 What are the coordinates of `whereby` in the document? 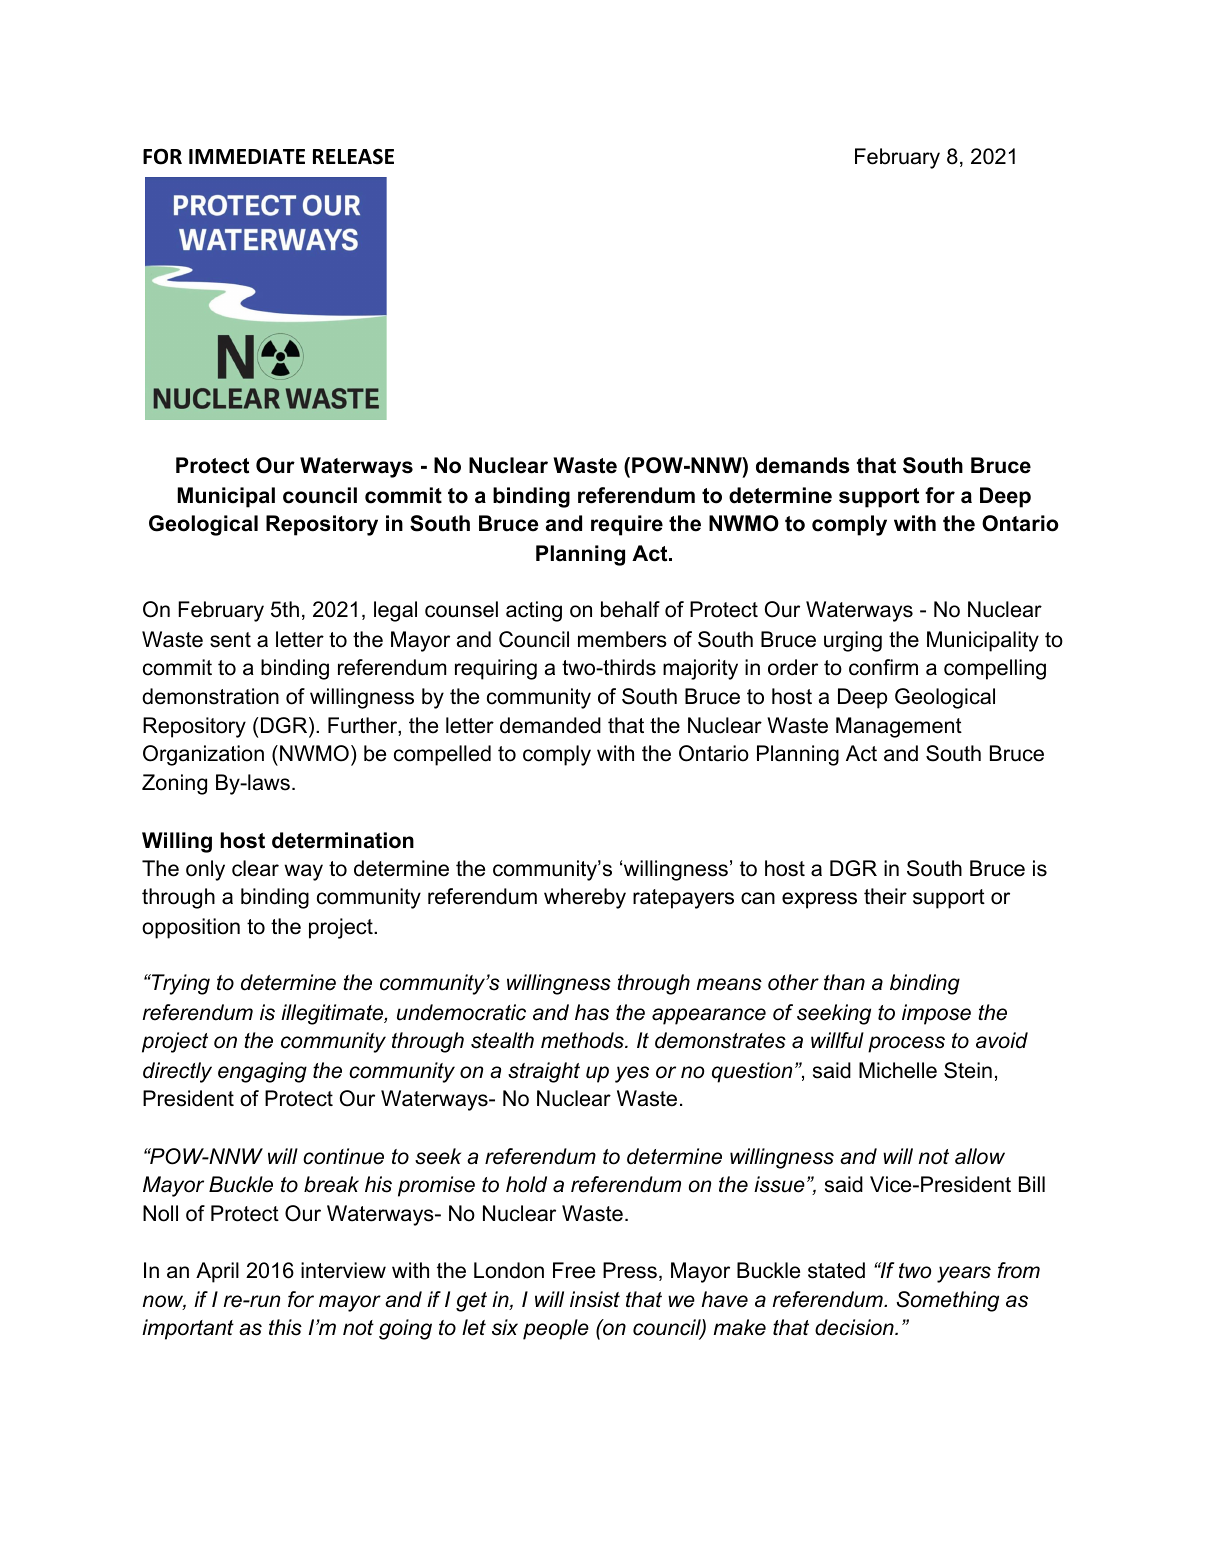 It's located at (585, 898).
